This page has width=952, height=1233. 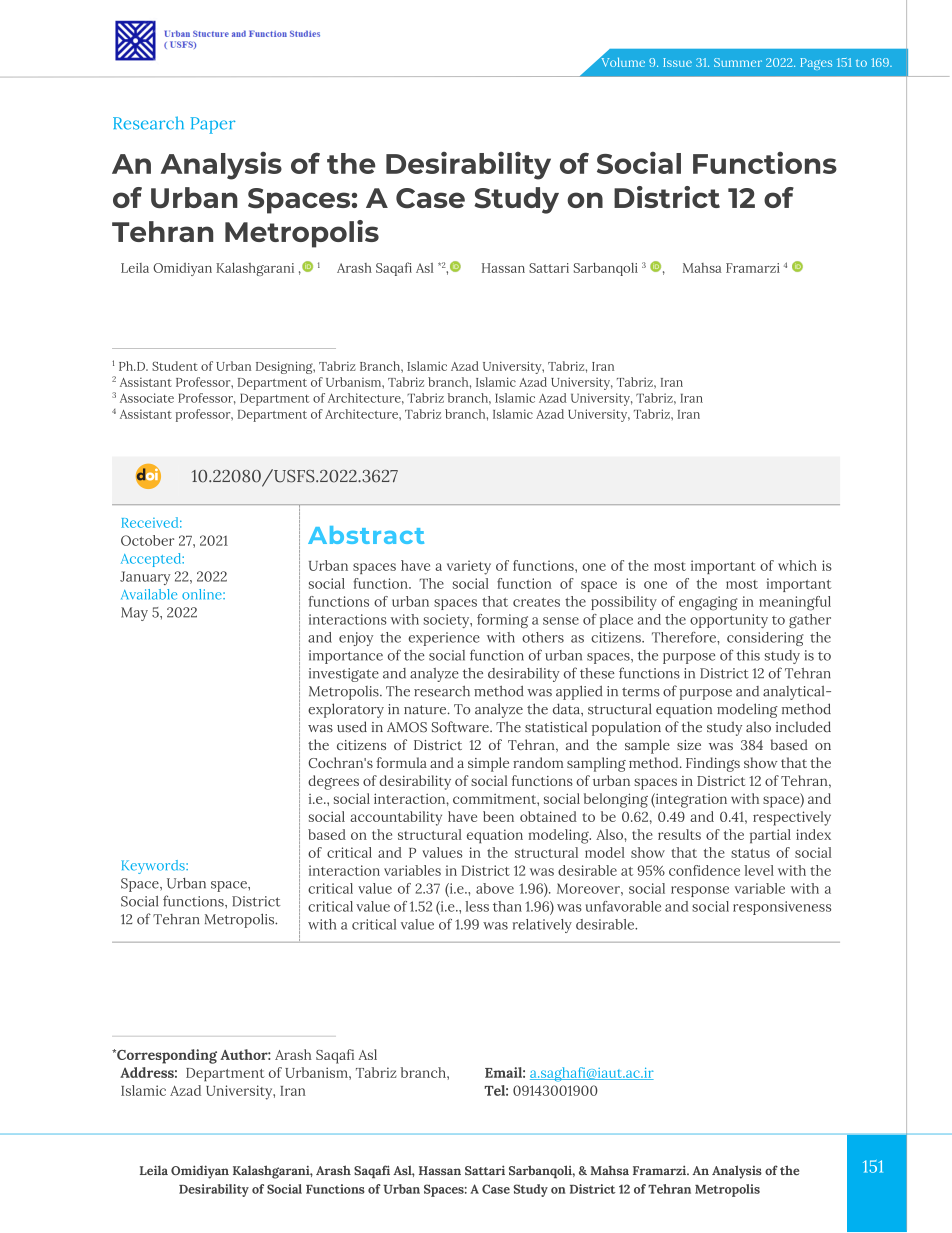 What do you see at coordinates (797, 565) in the page?
I see `which` at bounding box center [797, 565].
